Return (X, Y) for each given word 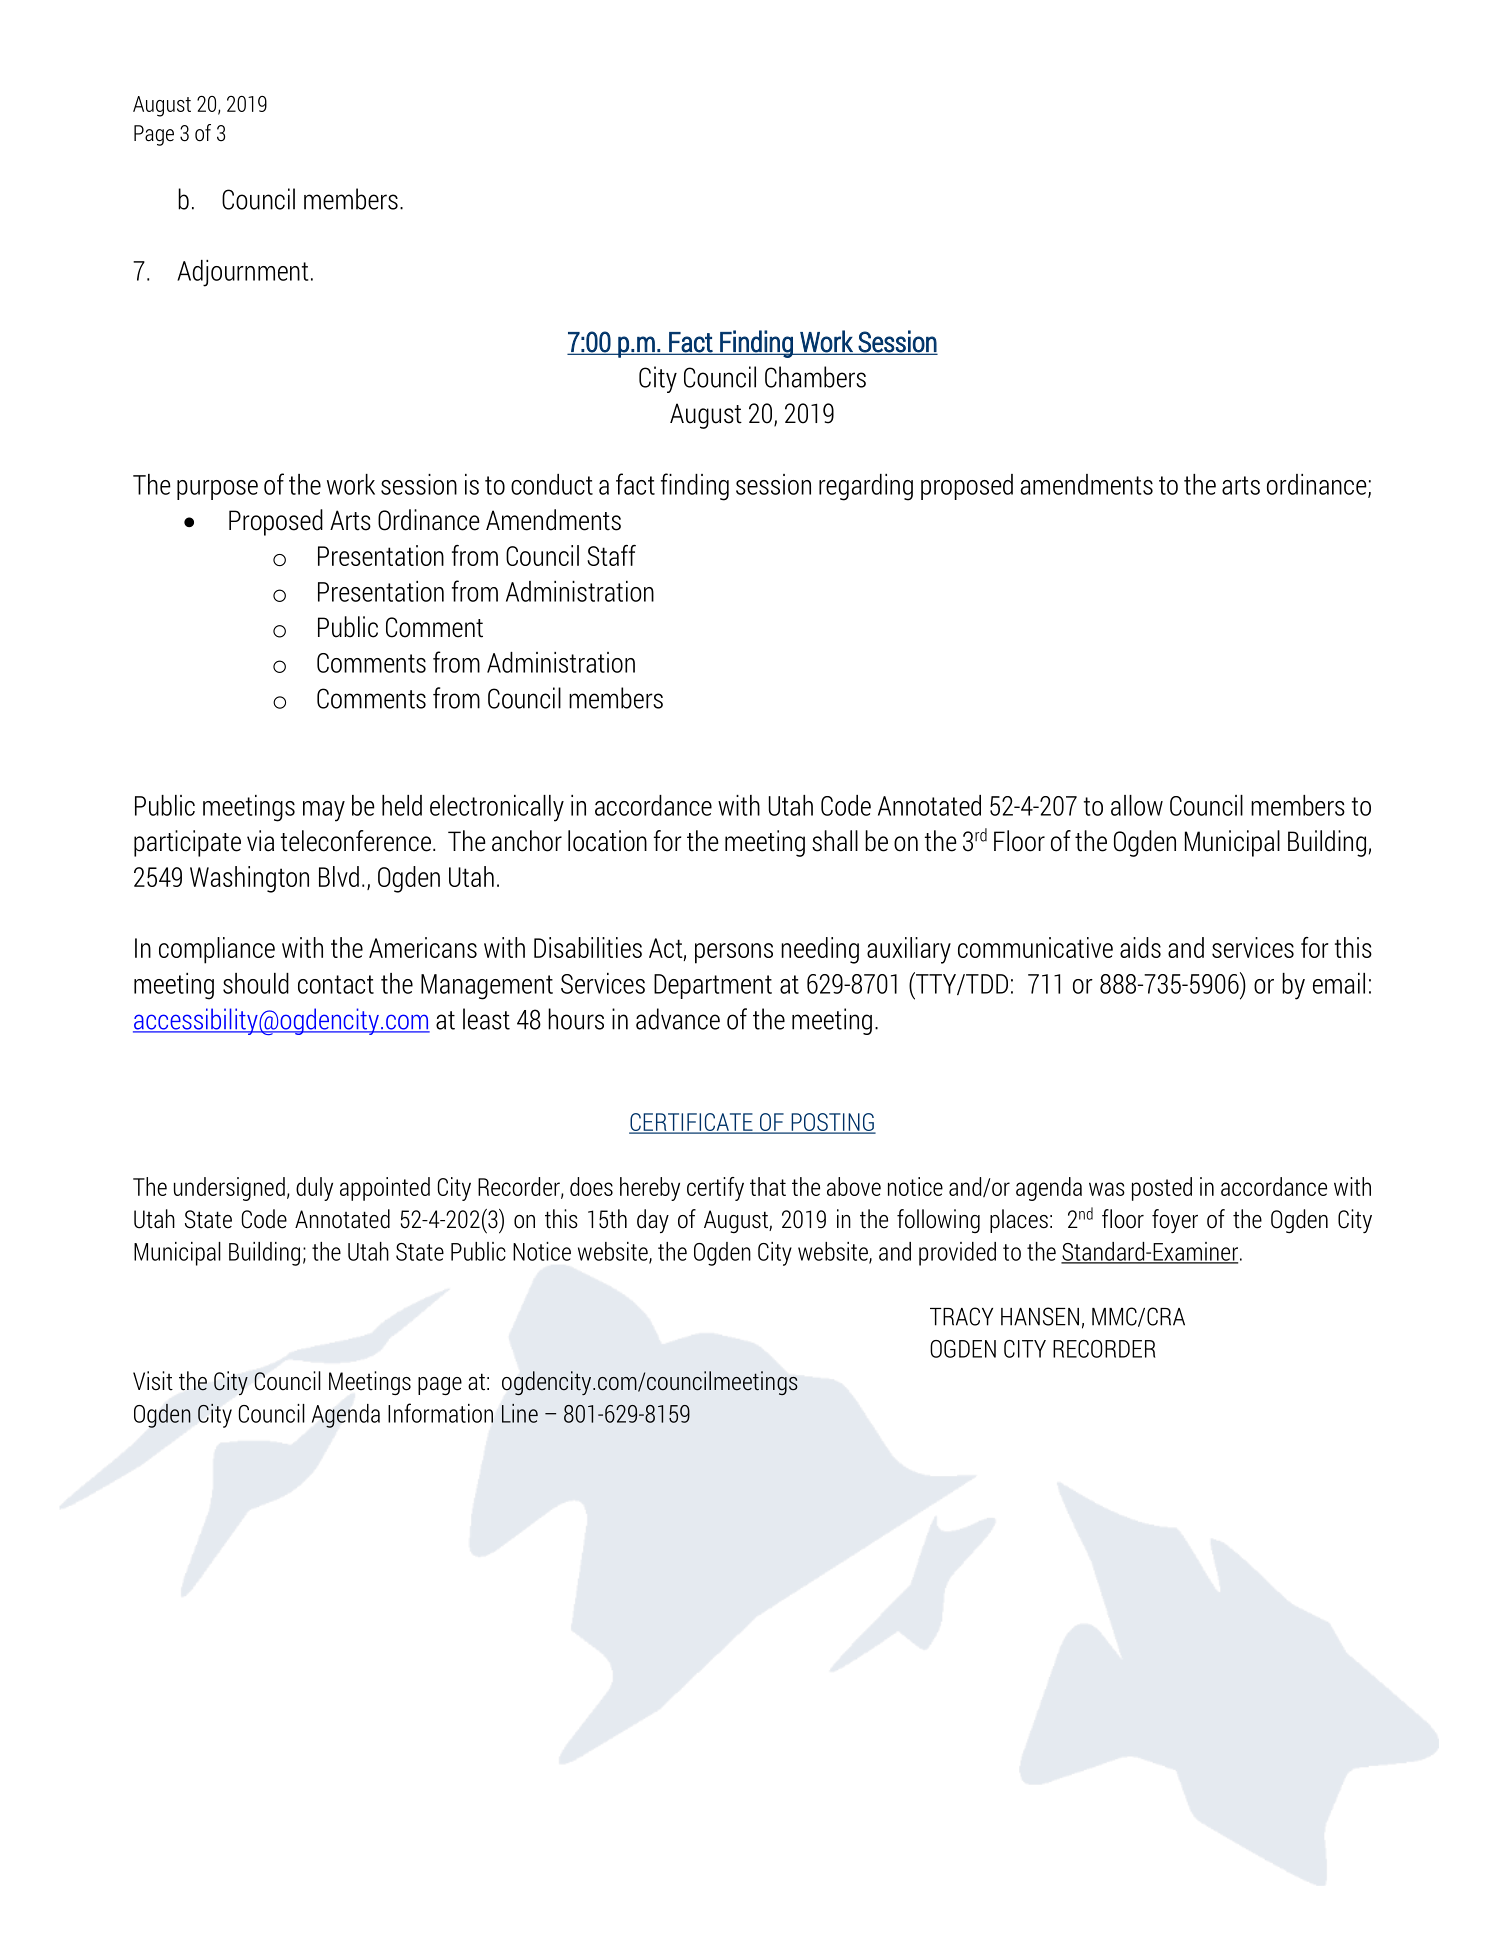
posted (1162, 1189)
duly (314, 1189)
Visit (153, 1381)
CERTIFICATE (692, 1123)
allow (1137, 805)
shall (835, 841)
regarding (866, 487)
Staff (611, 555)
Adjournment (242, 273)
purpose (217, 490)
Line (520, 1413)
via (260, 841)
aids (1140, 947)
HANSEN (1040, 1316)
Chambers (815, 377)
